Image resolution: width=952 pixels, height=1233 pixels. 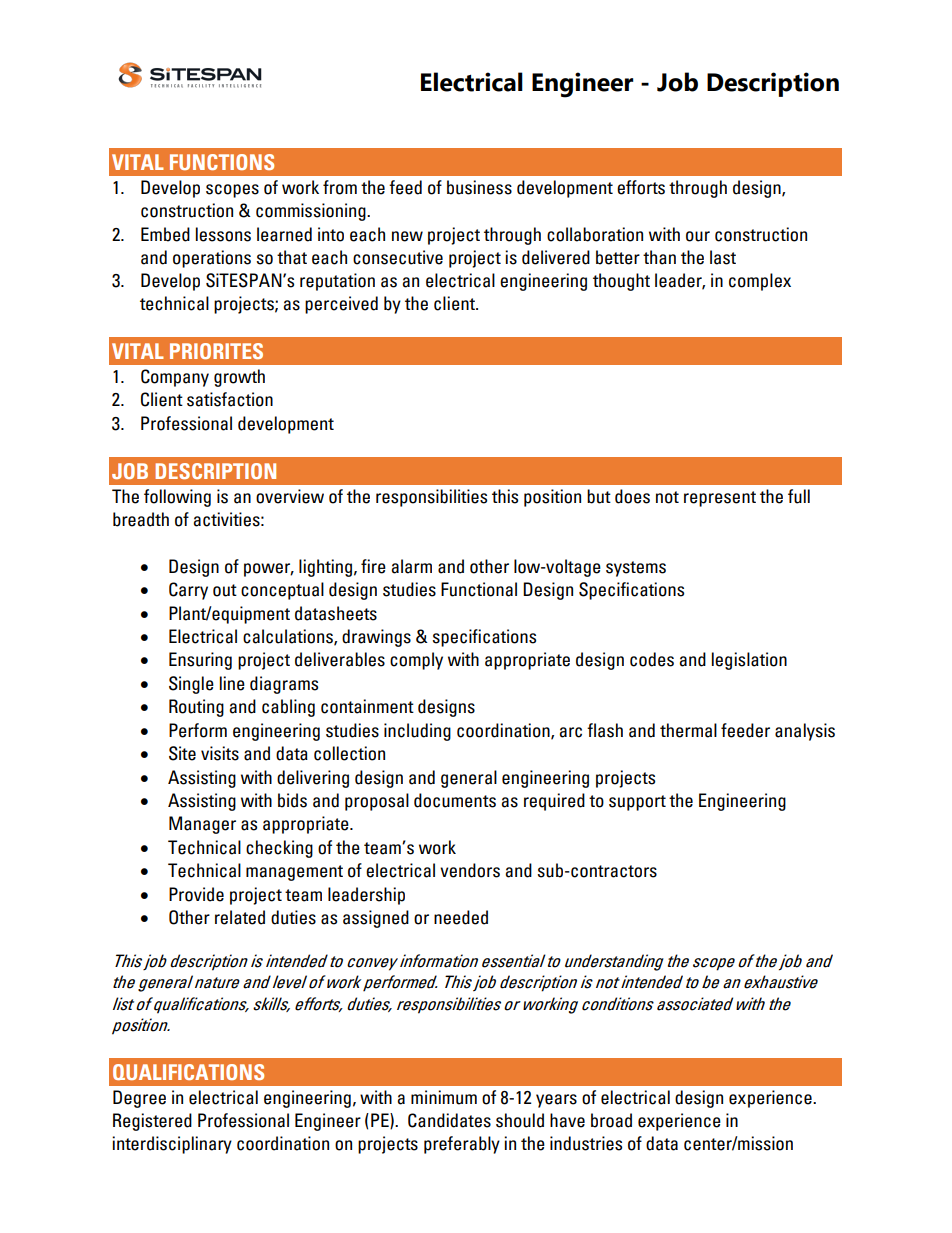 I want to click on broad, so click(x=611, y=1120).
